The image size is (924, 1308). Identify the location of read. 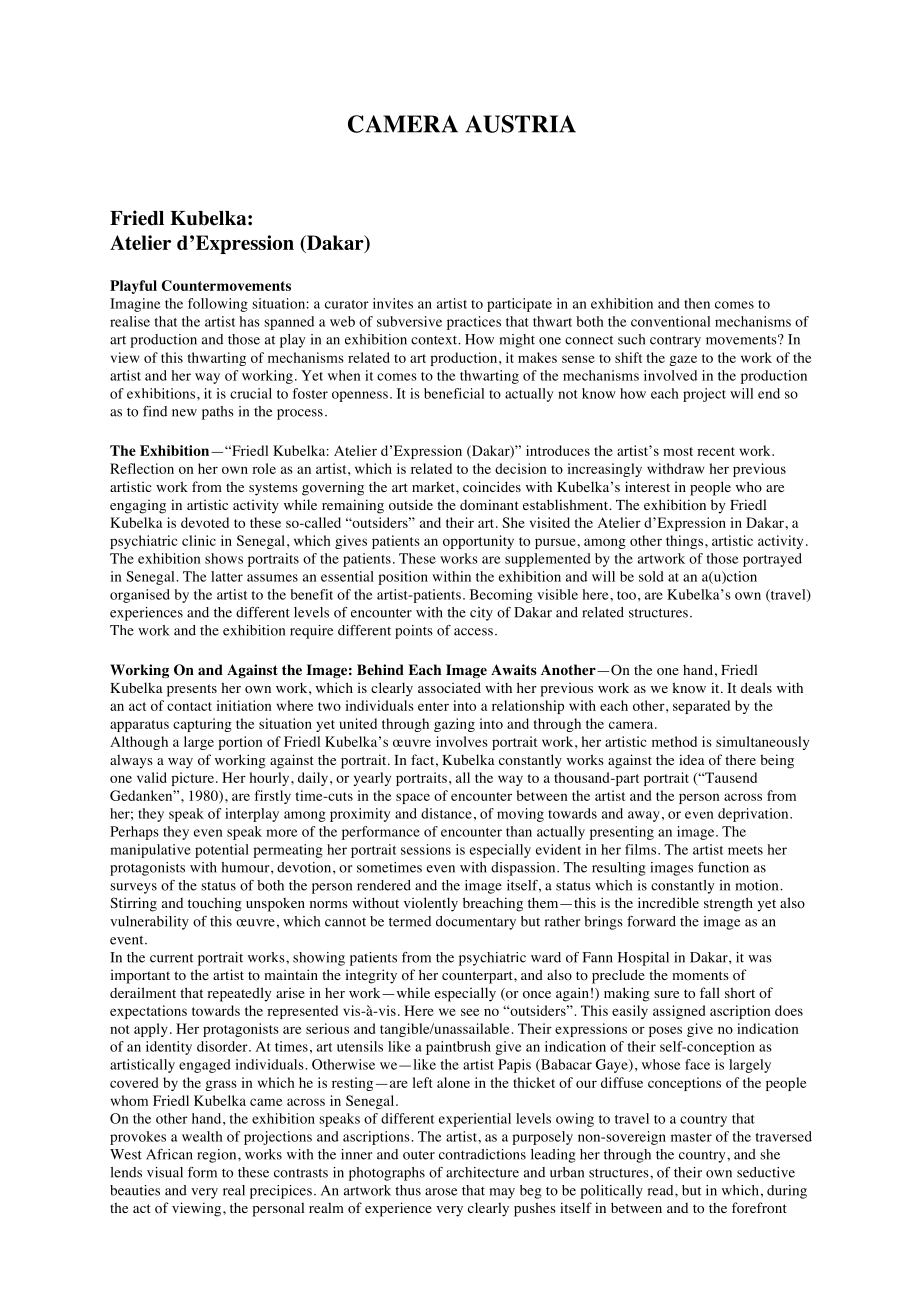
(662, 1190).
